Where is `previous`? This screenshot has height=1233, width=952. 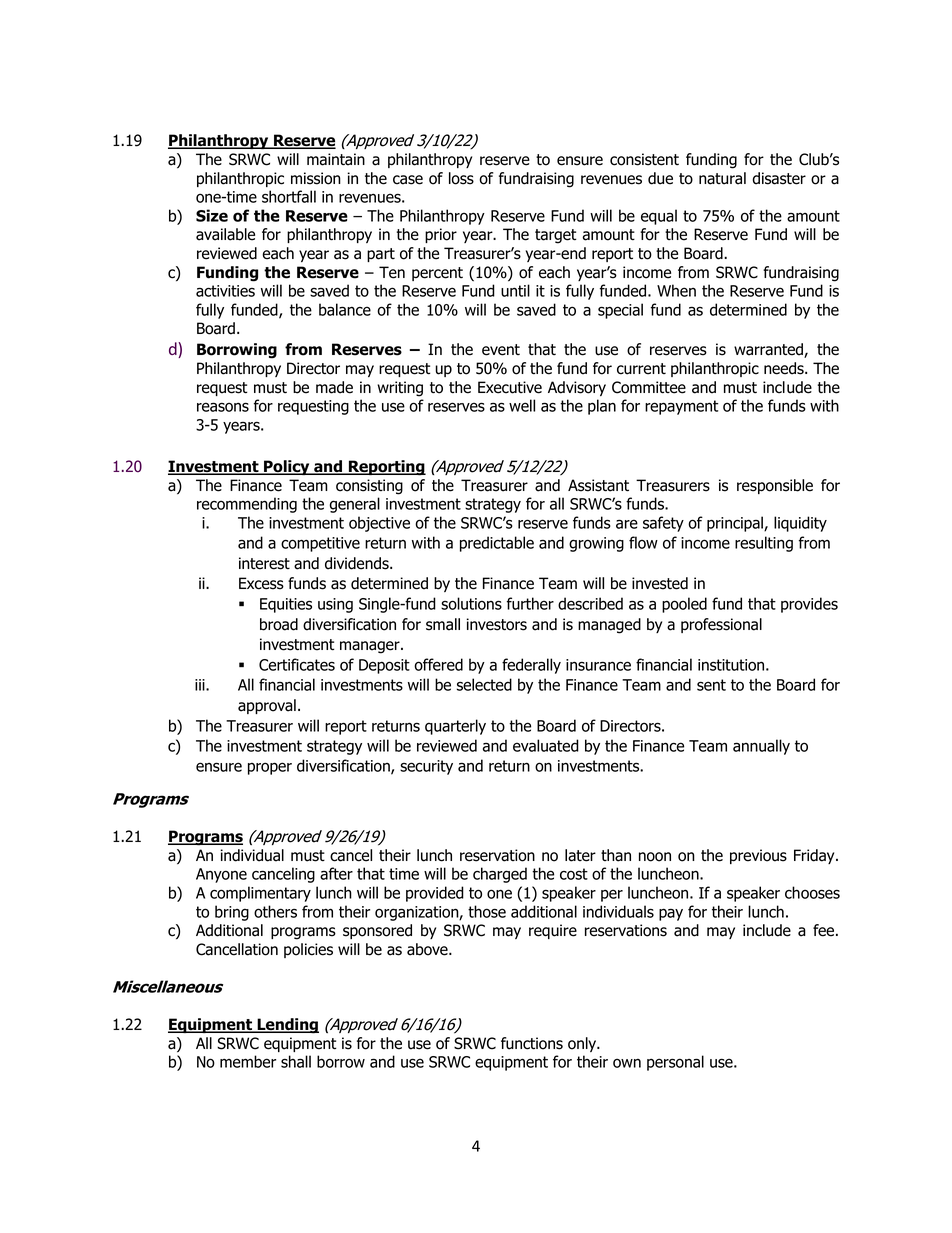
previous is located at coordinates (758, 856).
